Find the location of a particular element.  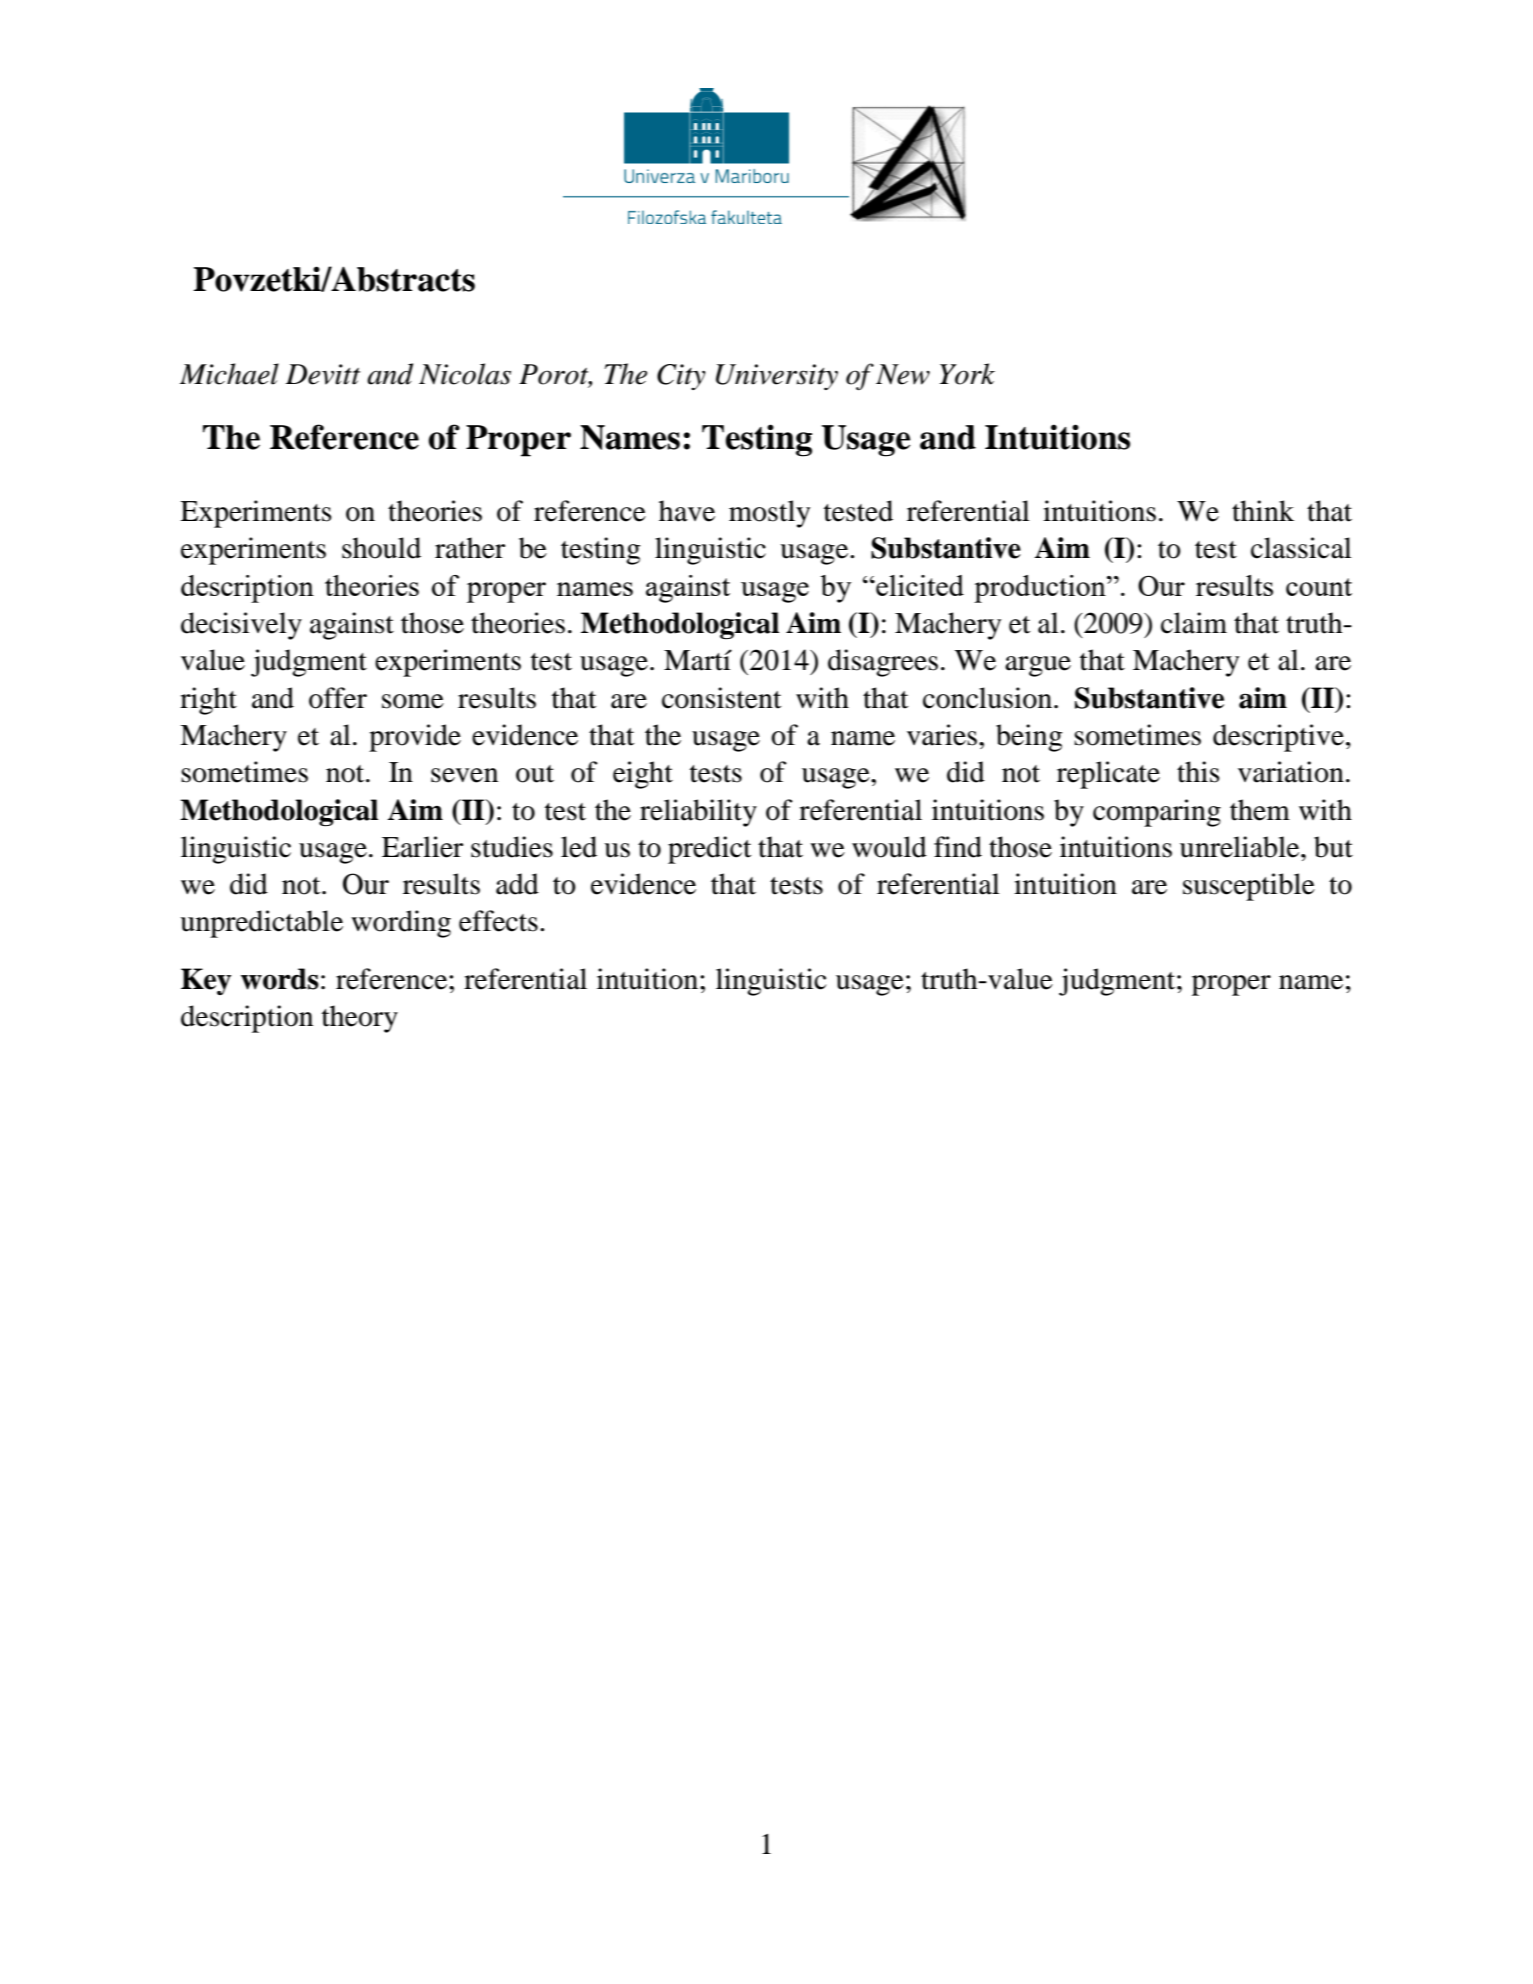

would is located at coordinates (889, 847).
